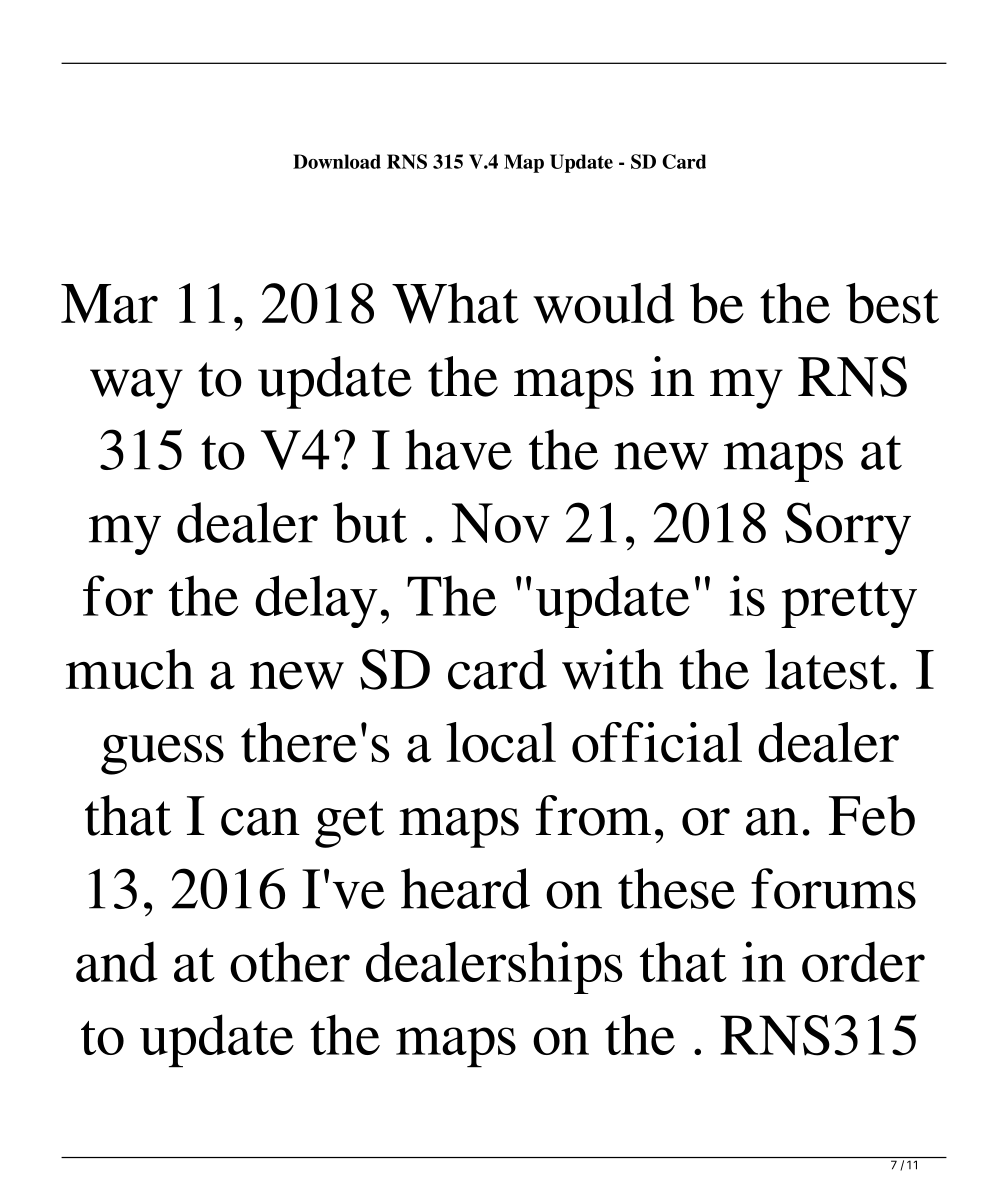  Describe the element at coordinates (117, 961) in the document. I see `and` at that location.
